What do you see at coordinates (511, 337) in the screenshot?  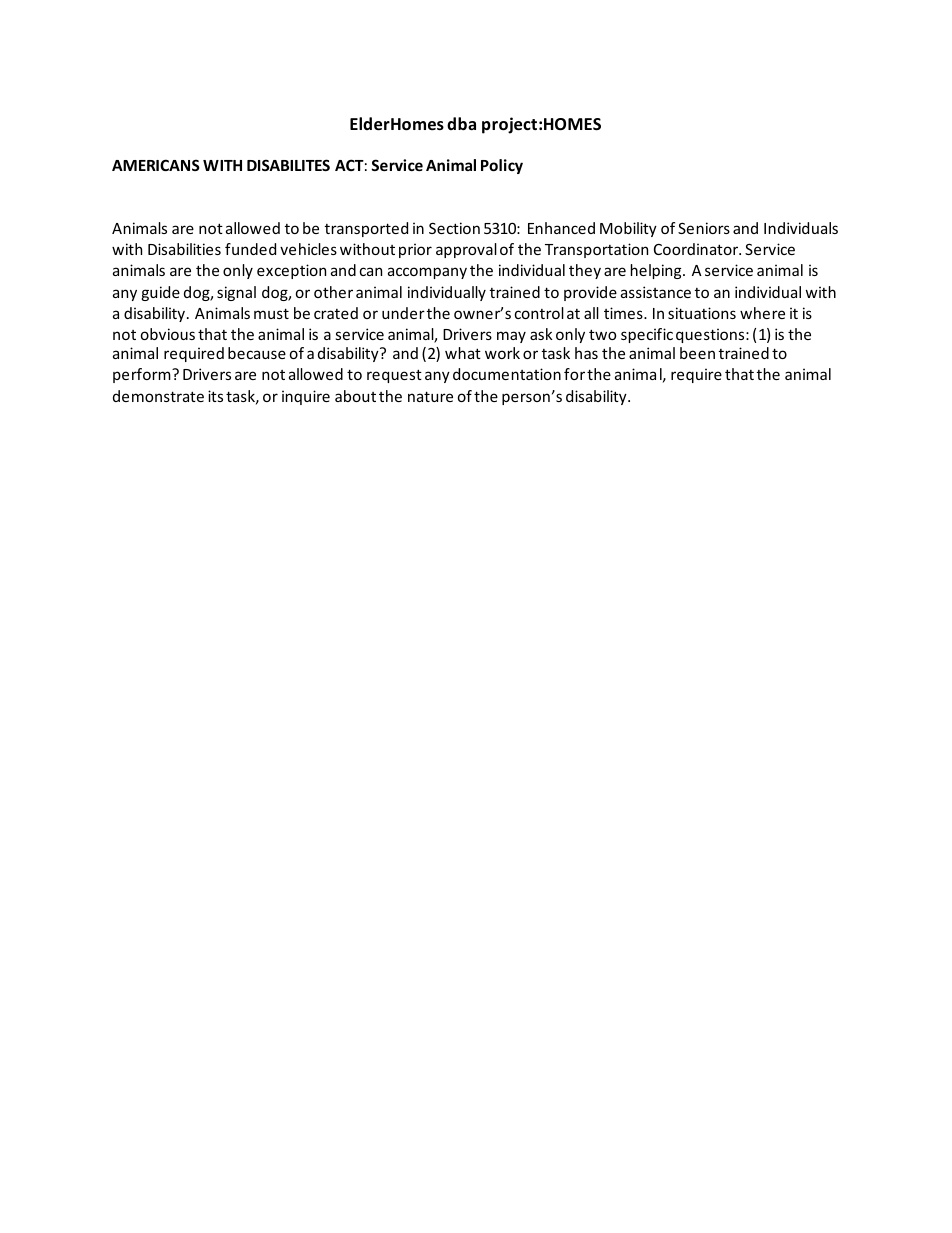 I see `may` at bounding box center [511, 337].
